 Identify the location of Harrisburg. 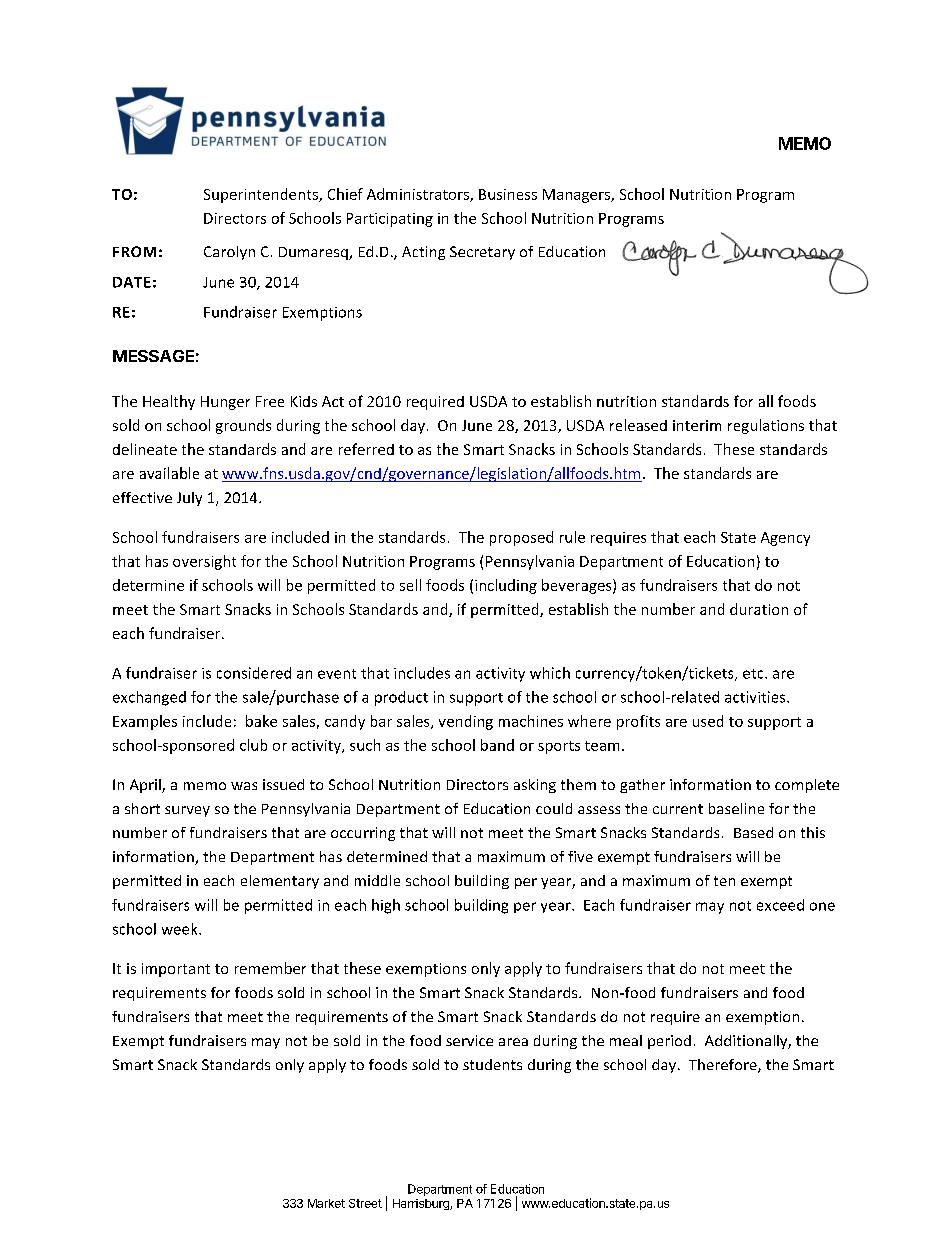
(422, 1204).
